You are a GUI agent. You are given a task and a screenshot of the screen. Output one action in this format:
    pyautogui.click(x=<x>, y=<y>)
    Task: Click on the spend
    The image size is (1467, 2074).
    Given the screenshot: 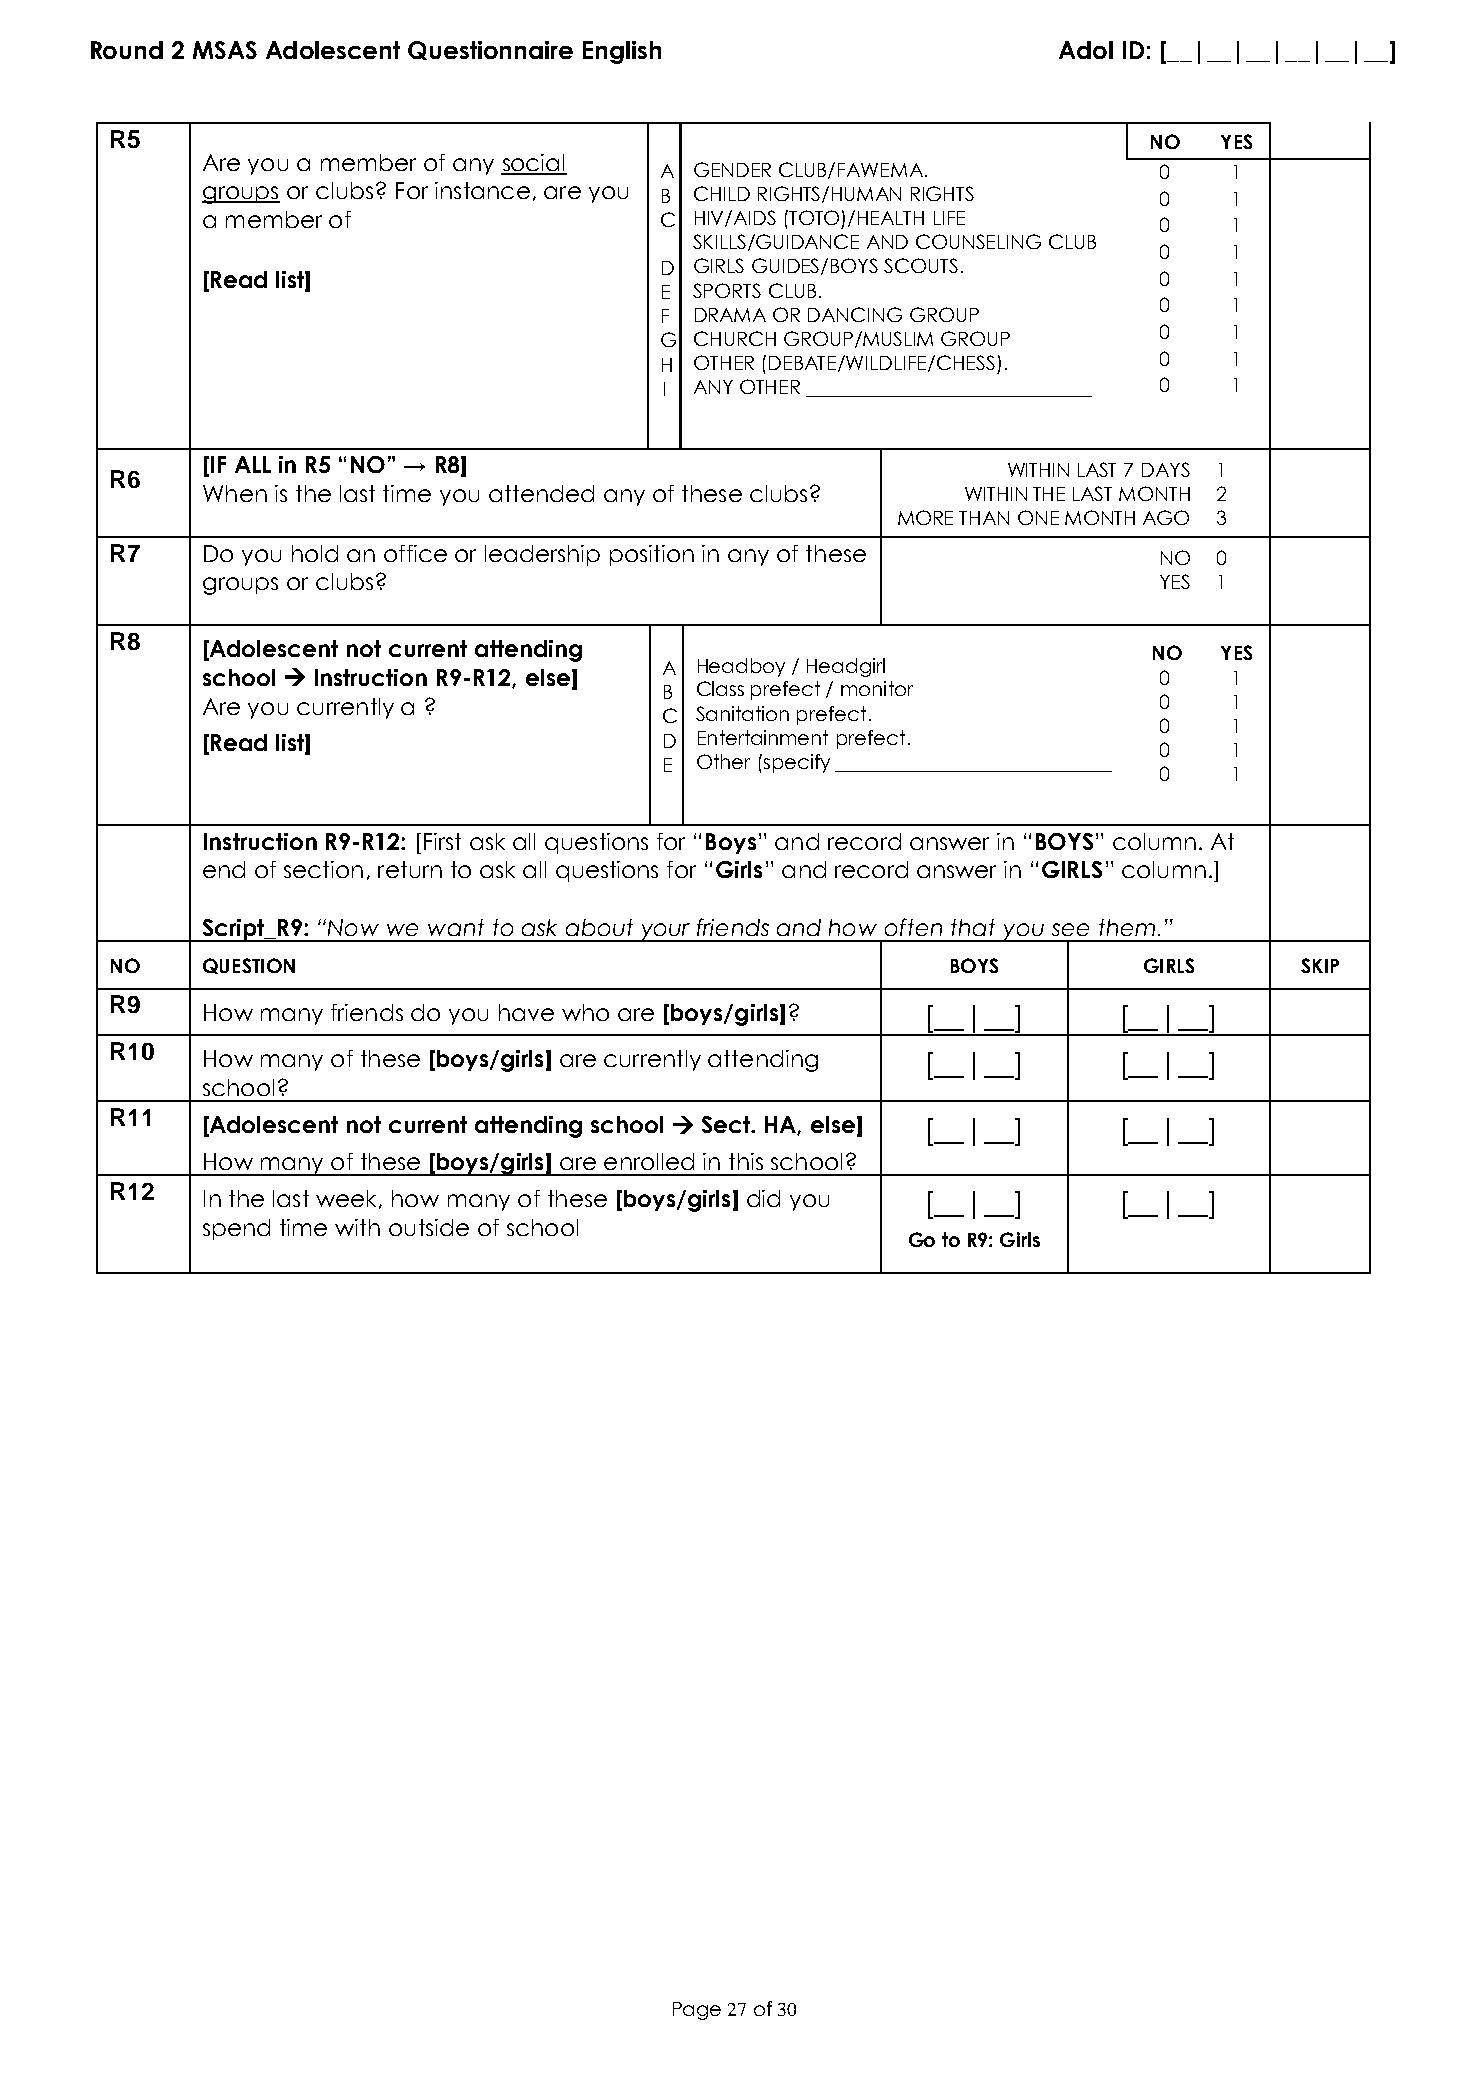 What is the action you would take?
    pyautogui.click(x=236, y=1229)
